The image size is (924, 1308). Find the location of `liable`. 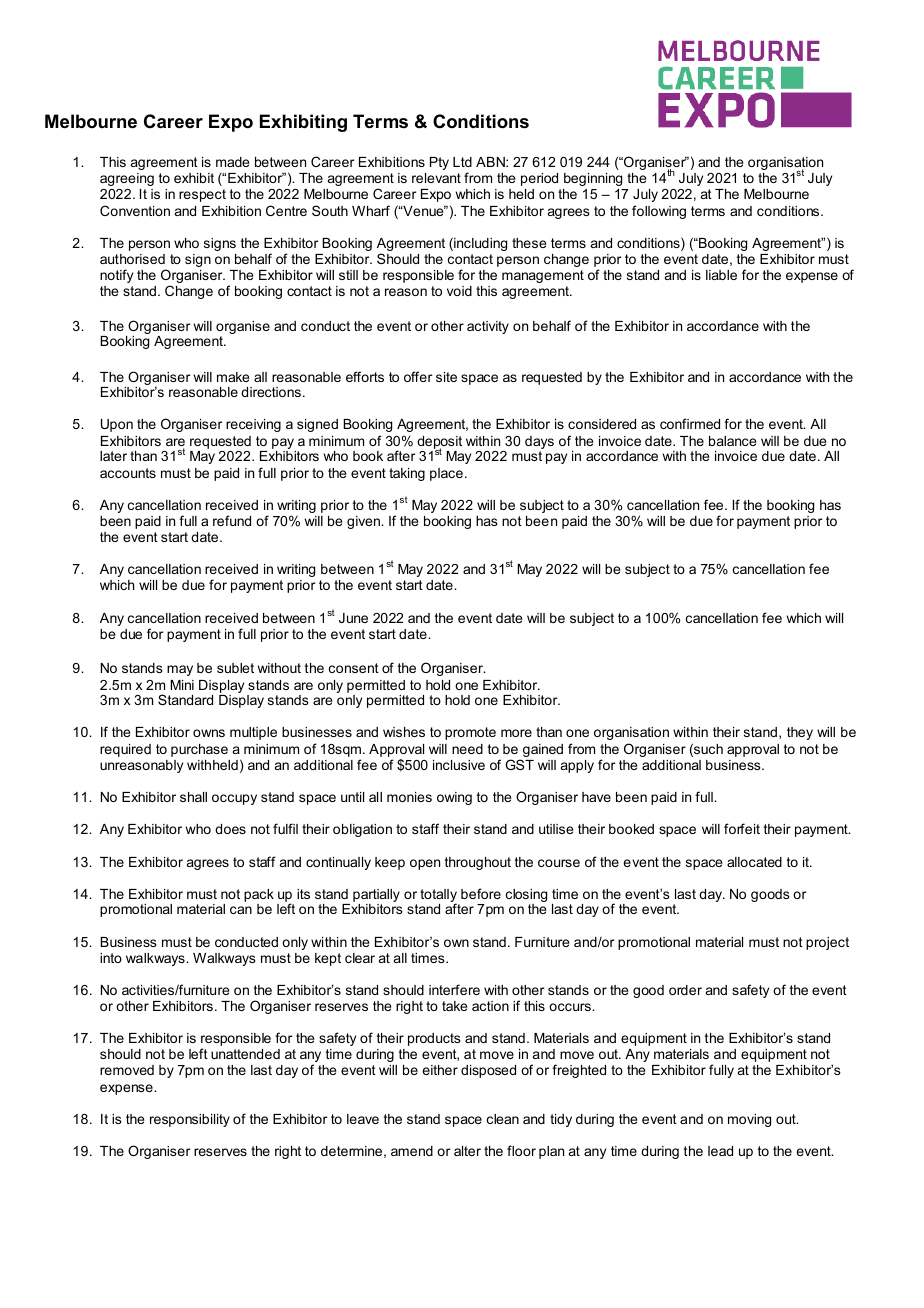

liable is located at coordinates (721, 275).
